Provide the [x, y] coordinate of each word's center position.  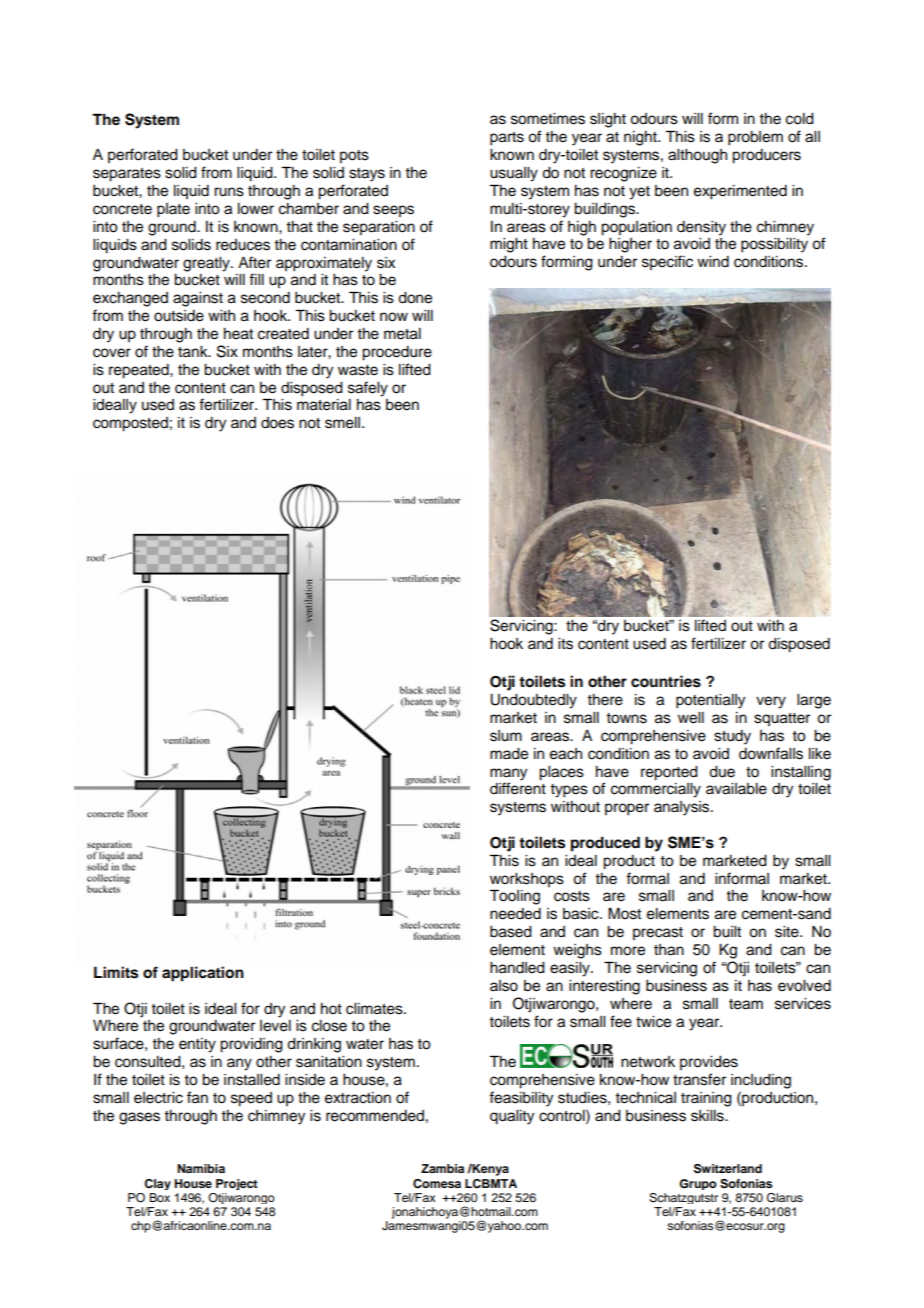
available [736, 789]
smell [344, 423]
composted [130, 424]
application [203, 974]
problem [755, 138]
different [518, 788]
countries [666, 681]
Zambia [442, 1168]
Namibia [201, 1168]
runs [229, 192]
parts [507, 139]
